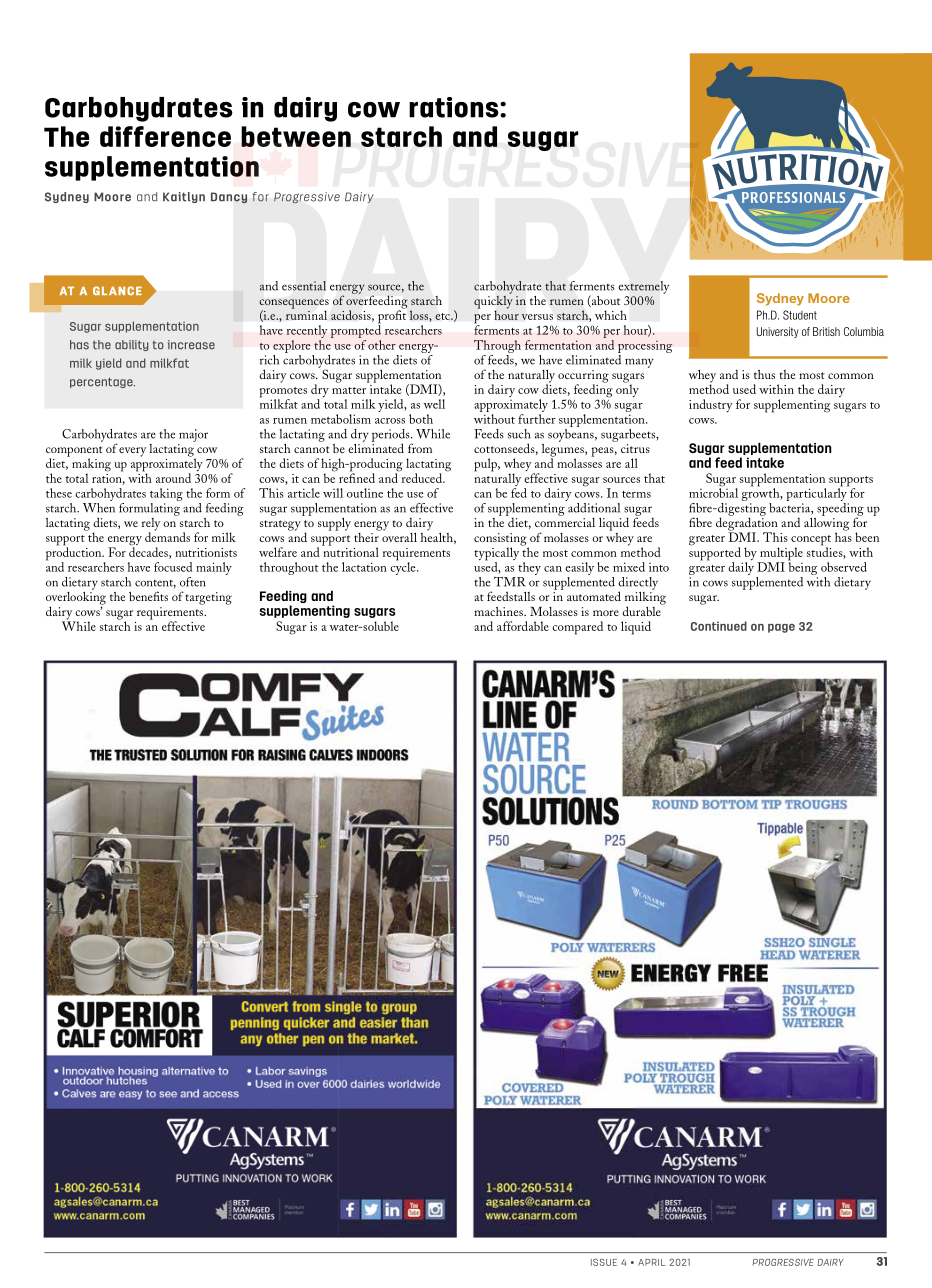  Describe the element at coordinates (651, 1262) in the screenshot. I see `APRIL` at that location.
